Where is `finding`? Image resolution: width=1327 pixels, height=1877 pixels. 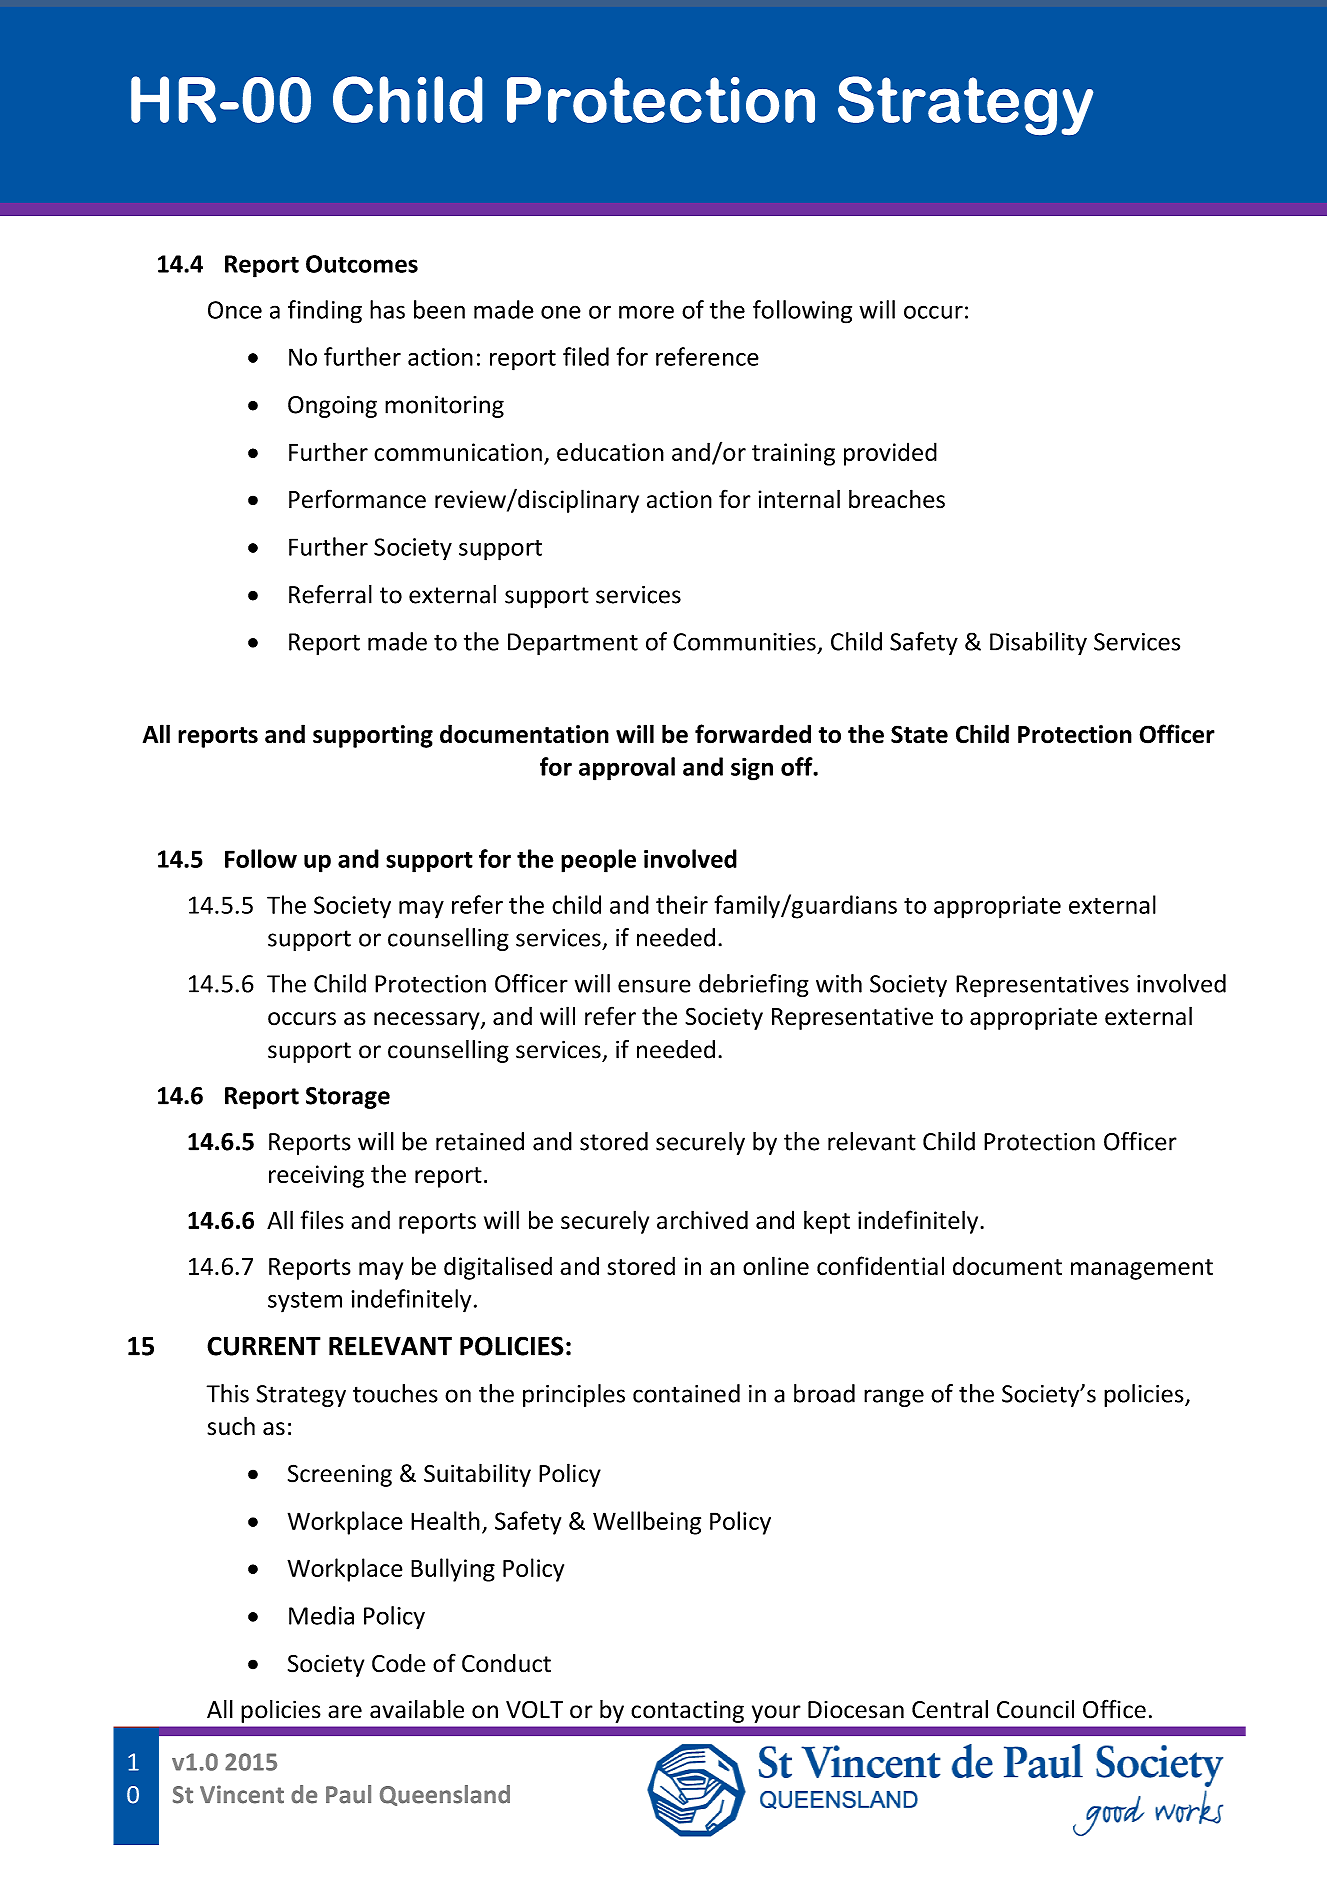
finding is located at coordinates (325, 312).
